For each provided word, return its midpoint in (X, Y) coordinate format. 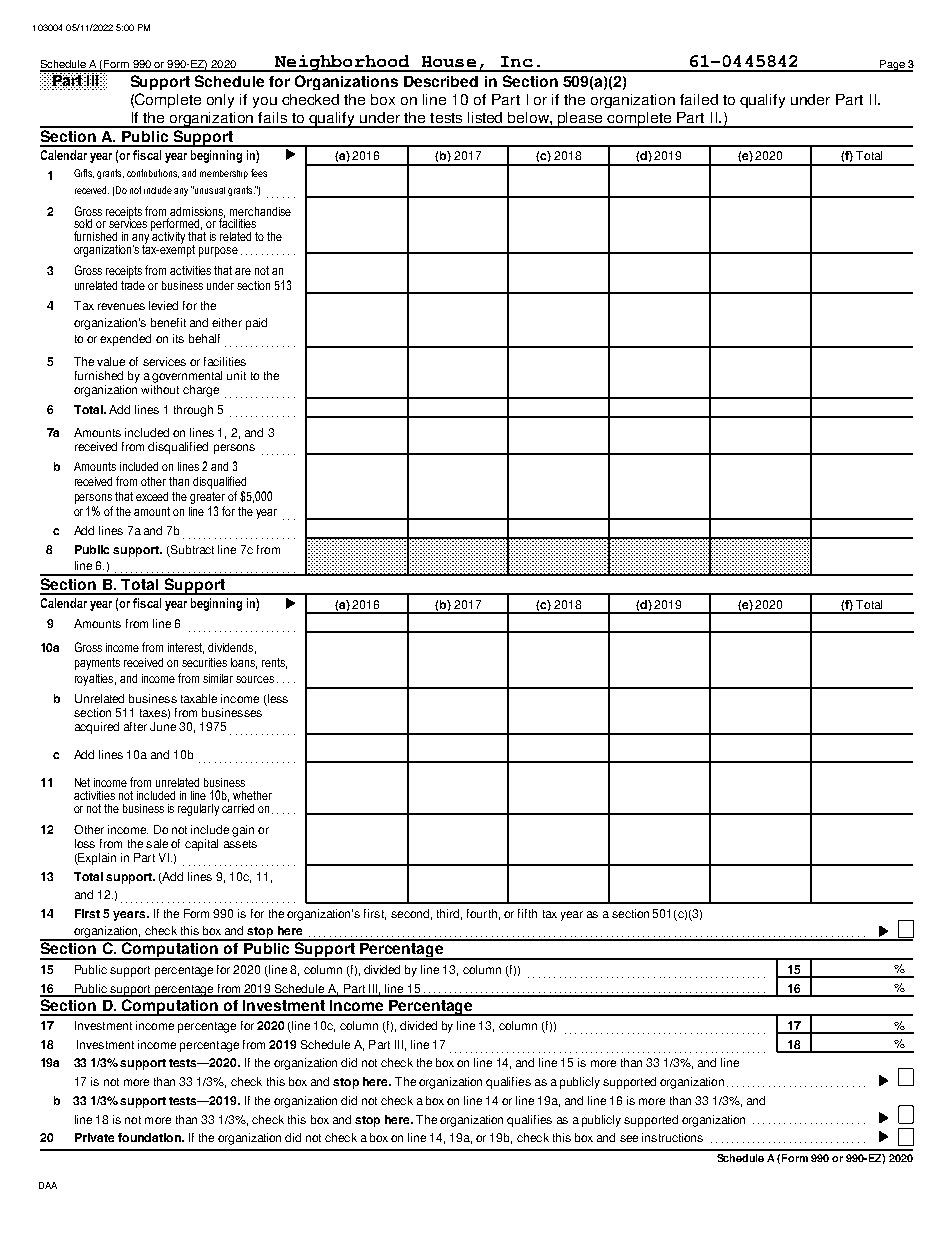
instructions (672, 1137)
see (629, 1138)
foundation (150, 1137)
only (220, 101)
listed (485, 117)
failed (699, 99)
